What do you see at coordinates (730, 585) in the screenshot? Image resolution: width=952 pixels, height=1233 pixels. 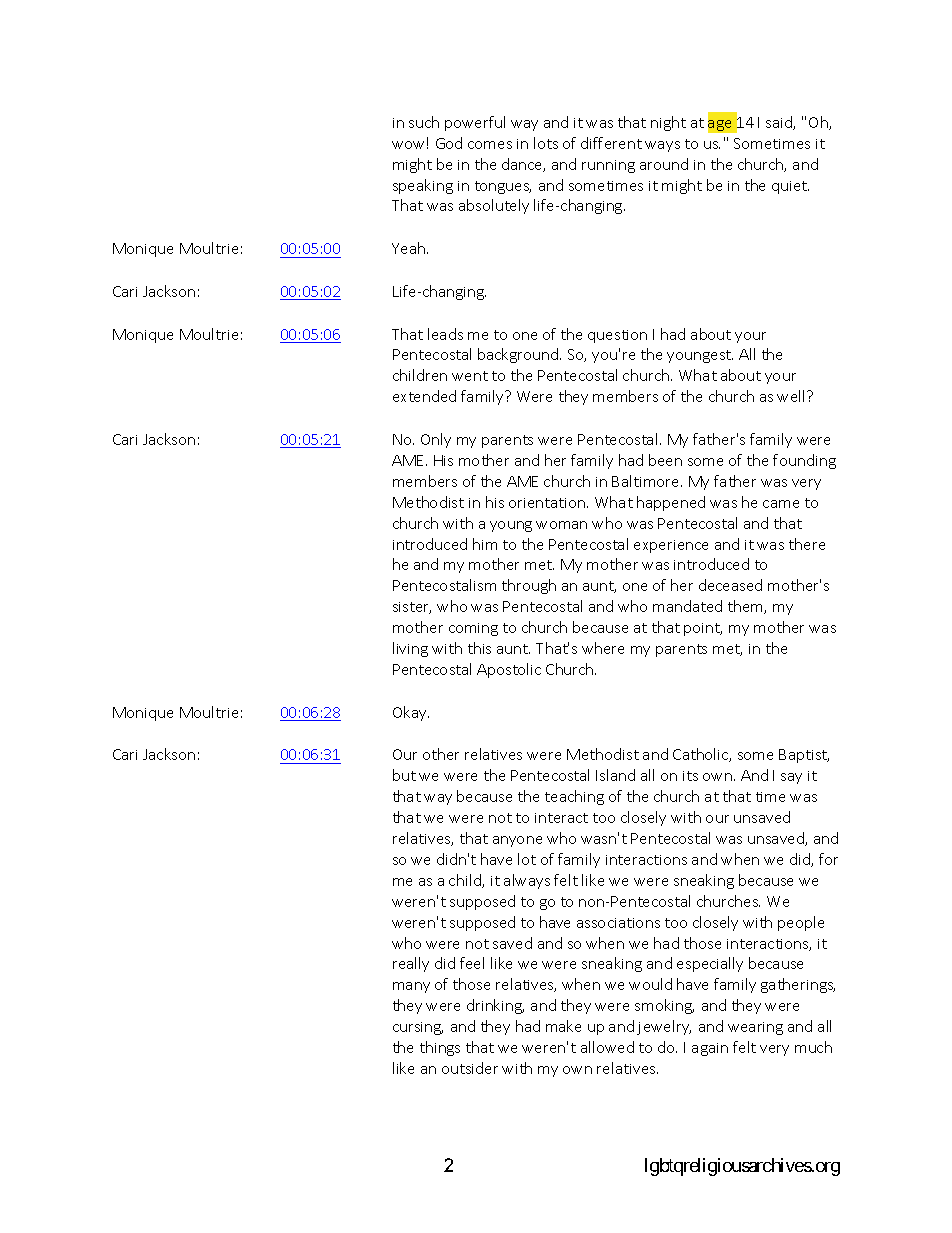 I see `deceased` at bounding box center [730, 585].
